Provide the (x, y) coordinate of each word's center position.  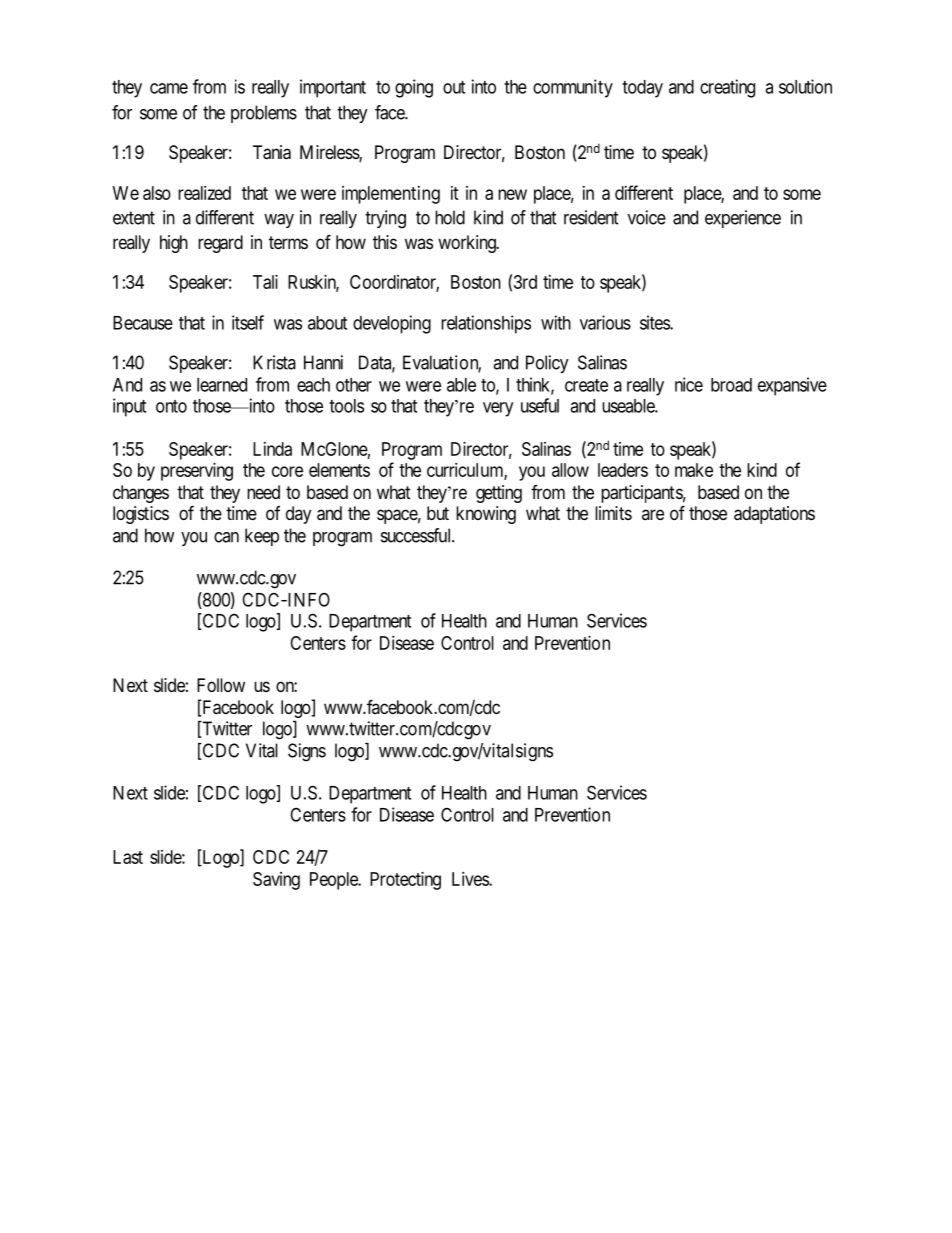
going (414, 88)
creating (727, 88)
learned (222, 385)
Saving (276, 881)
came (169, 88)
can (226, 537)
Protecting (405, 881)
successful (417, 535)
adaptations (774, 515)
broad (731, 385)
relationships (486, 324)
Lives (471, 879)
